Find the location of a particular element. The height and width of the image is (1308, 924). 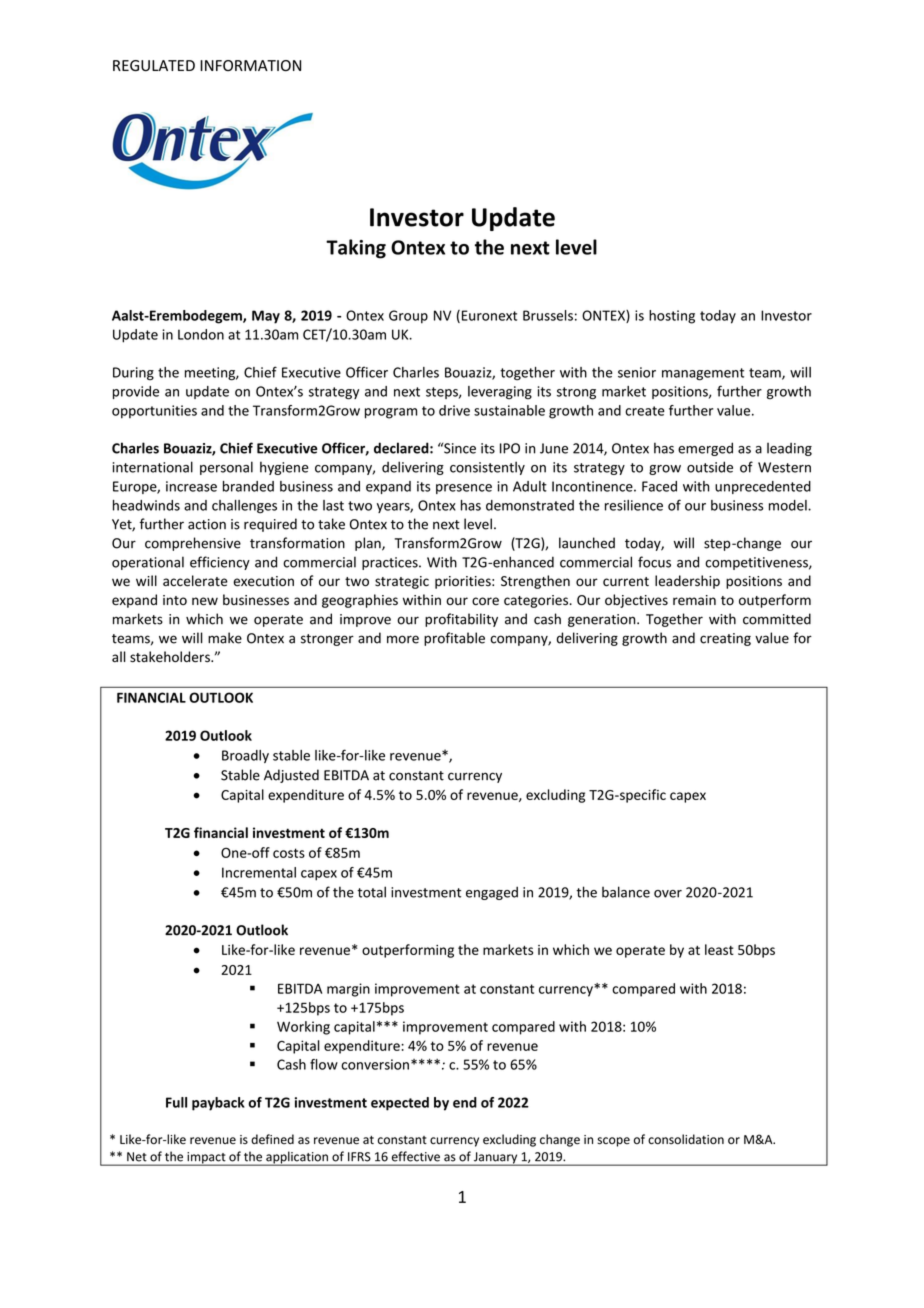

emerged is located at coordinates (705, 449).
